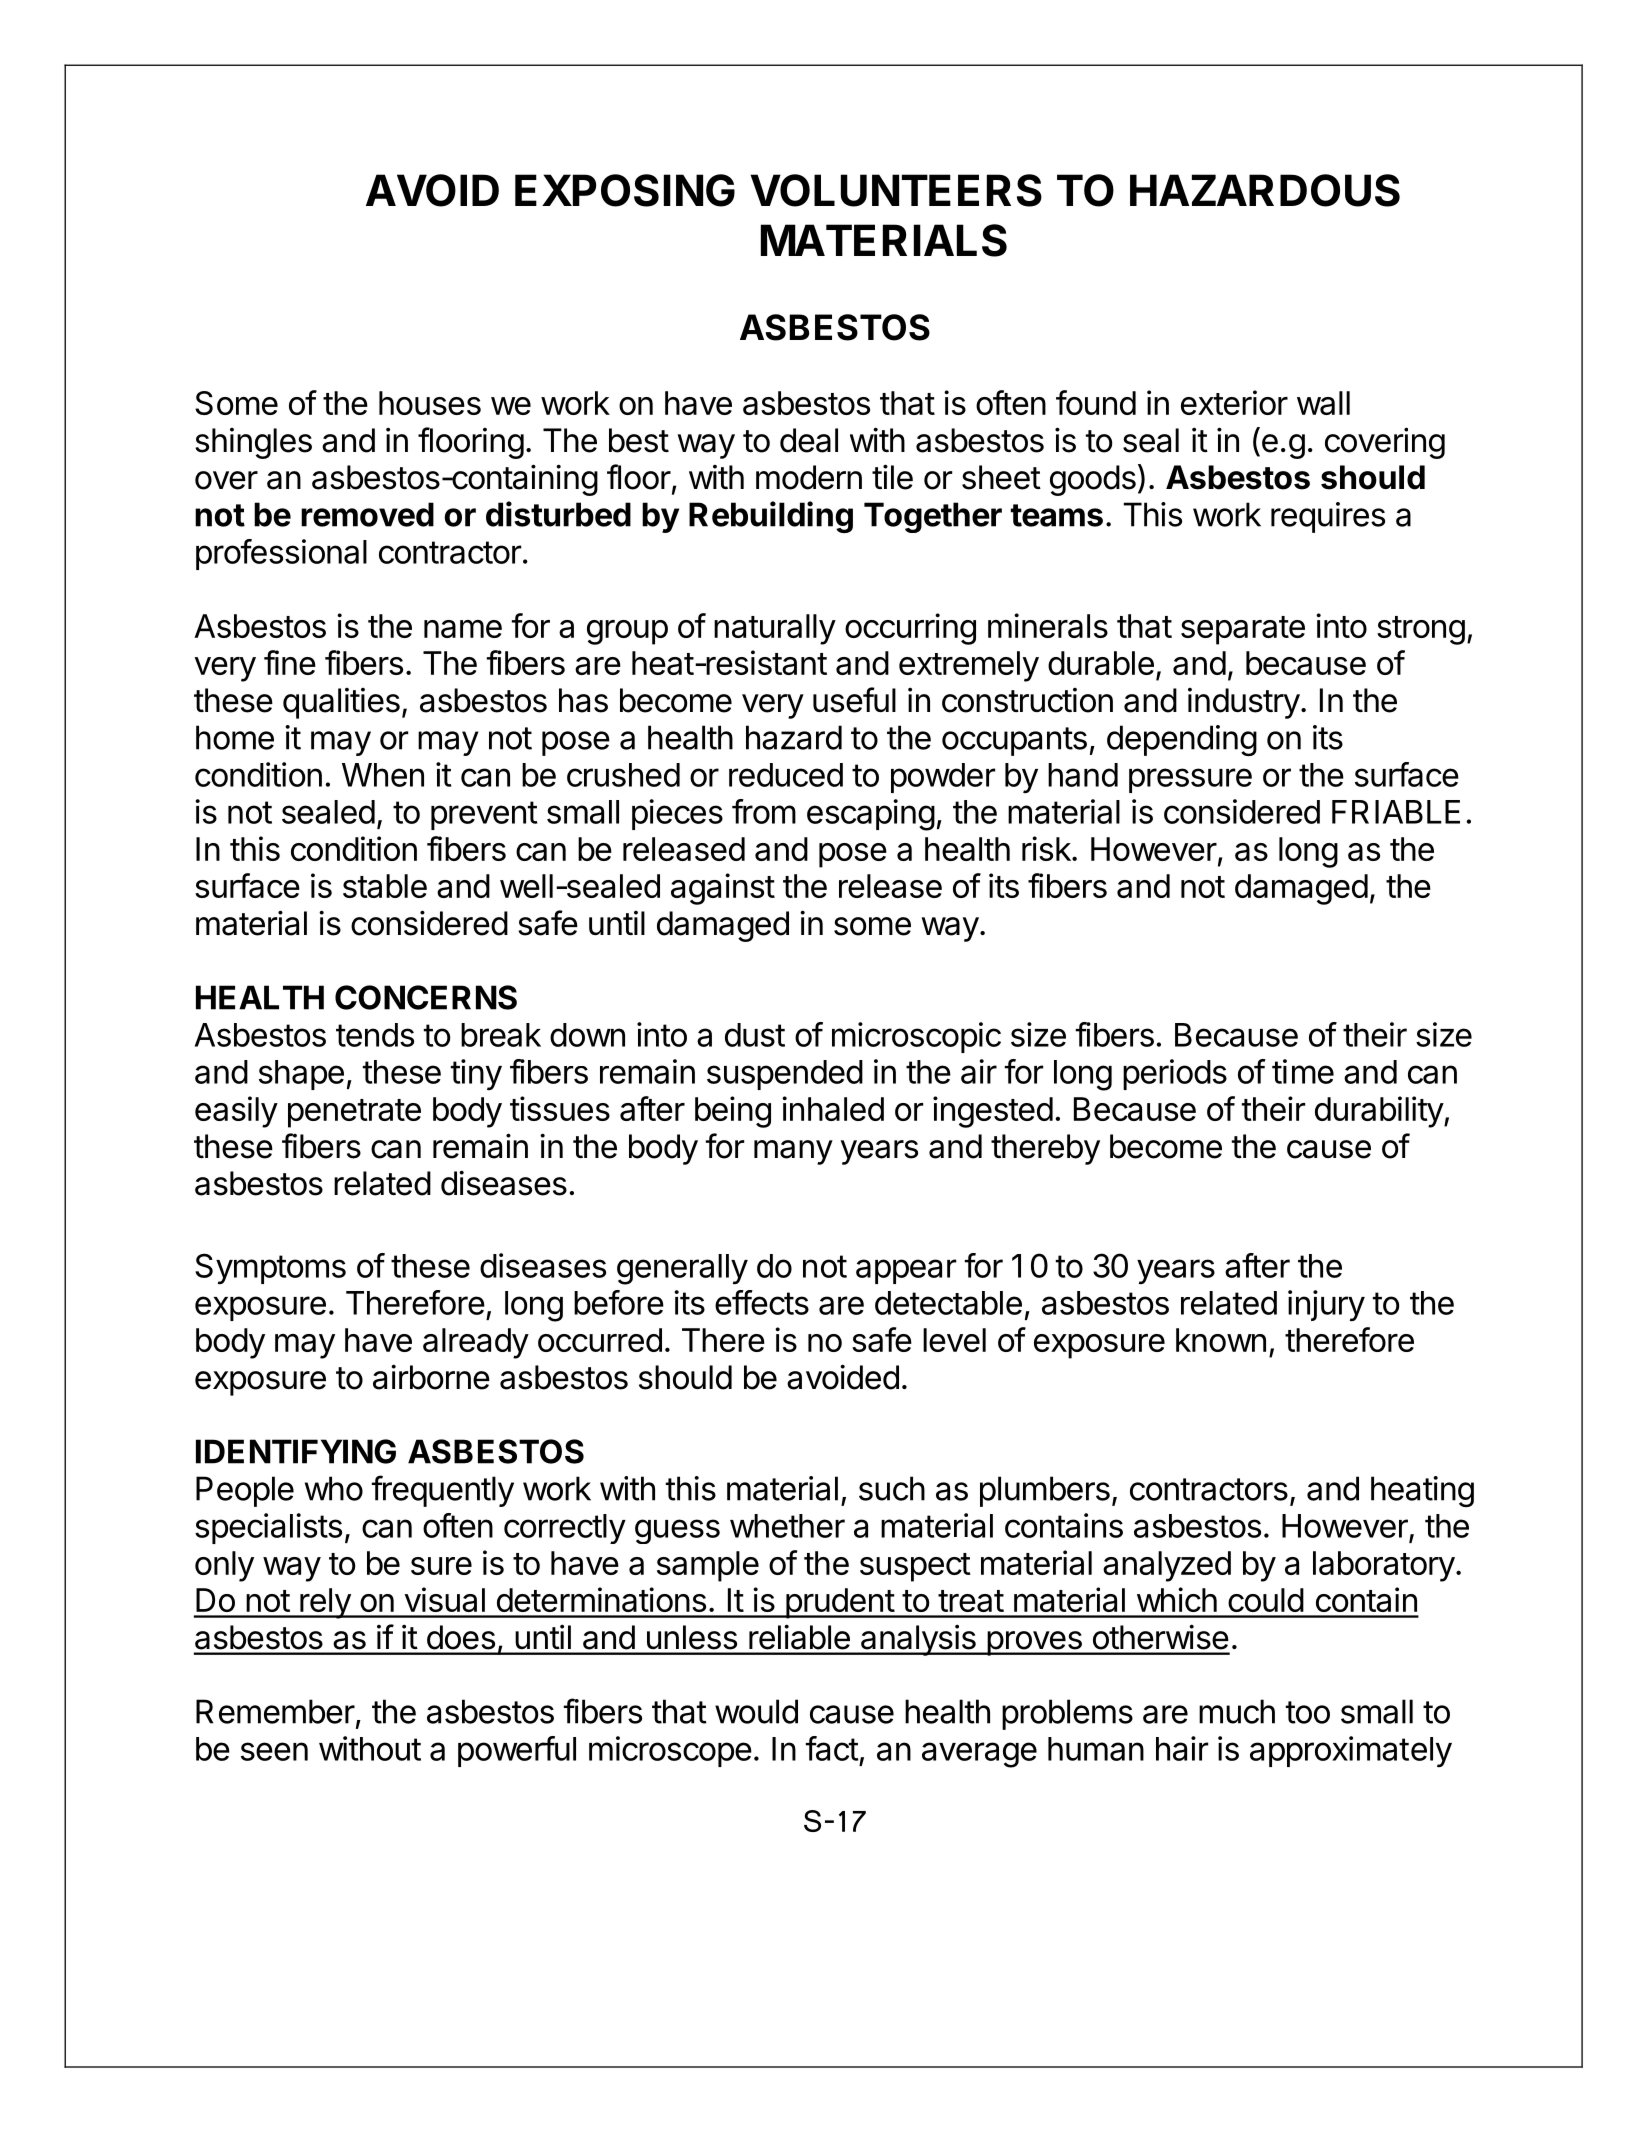 Image resolution: width=1647 pixels, height=2132 pixels. I want to click on Remember, so click(275, 1711).
